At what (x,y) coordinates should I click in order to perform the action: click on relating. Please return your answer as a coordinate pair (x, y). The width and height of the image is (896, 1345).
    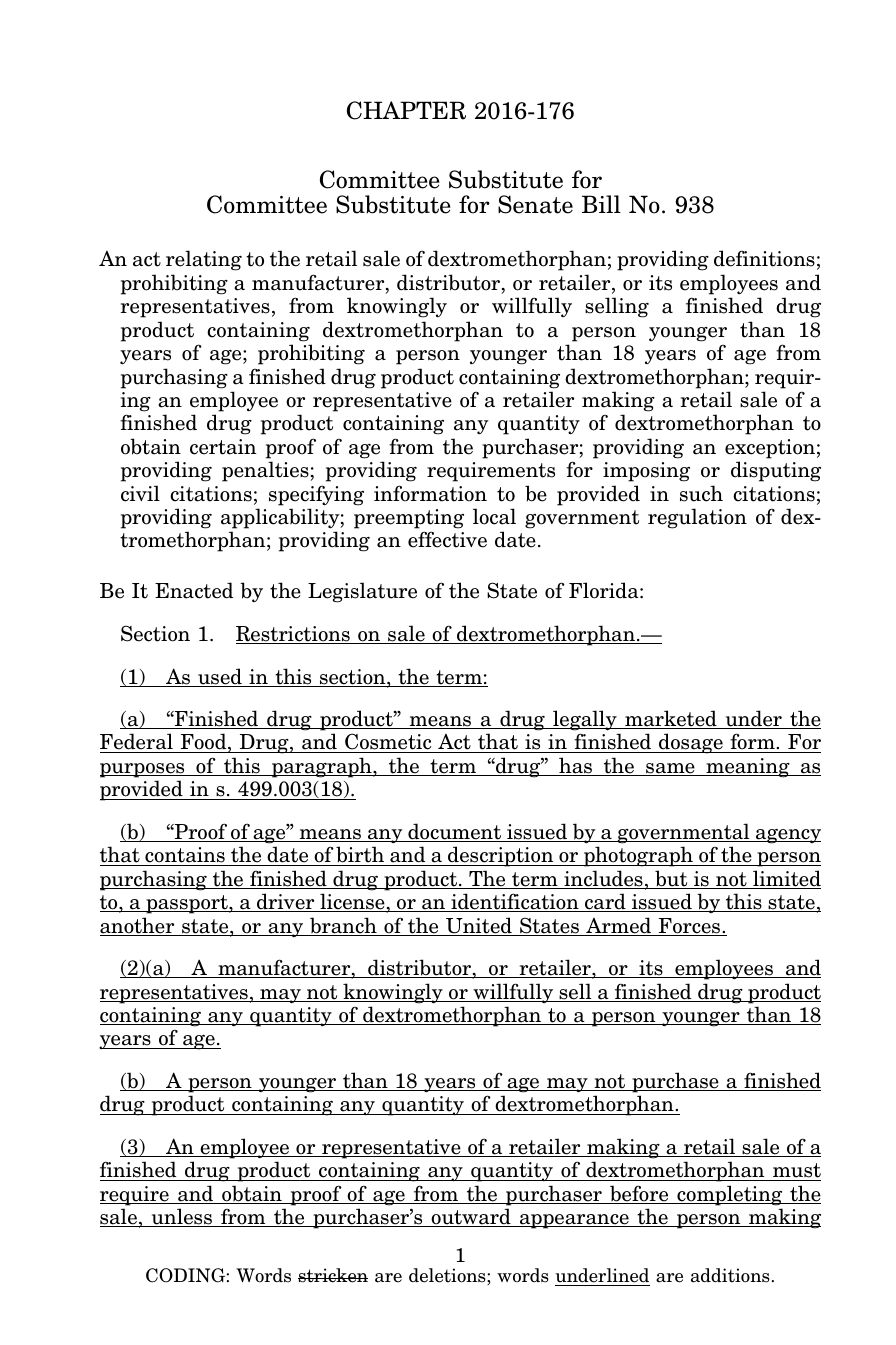
    Looking at the image, I should click on (204, 260).
